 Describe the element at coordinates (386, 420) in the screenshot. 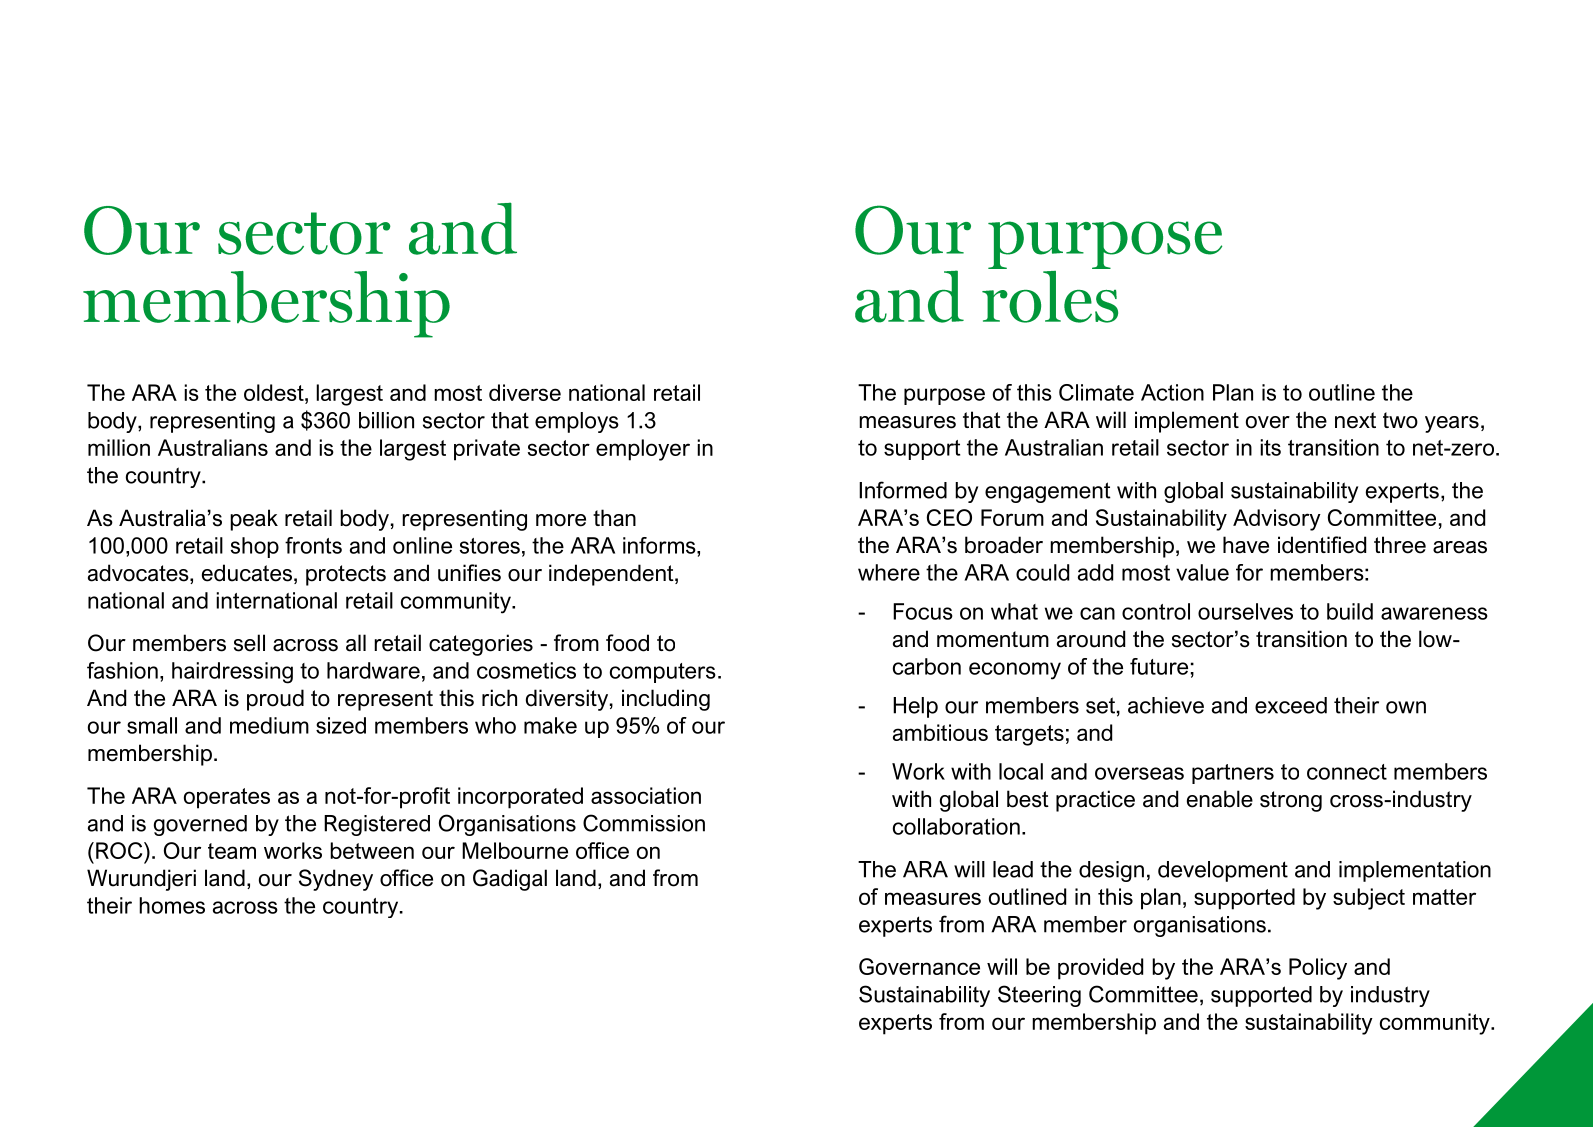

I see `billion` at that location.
